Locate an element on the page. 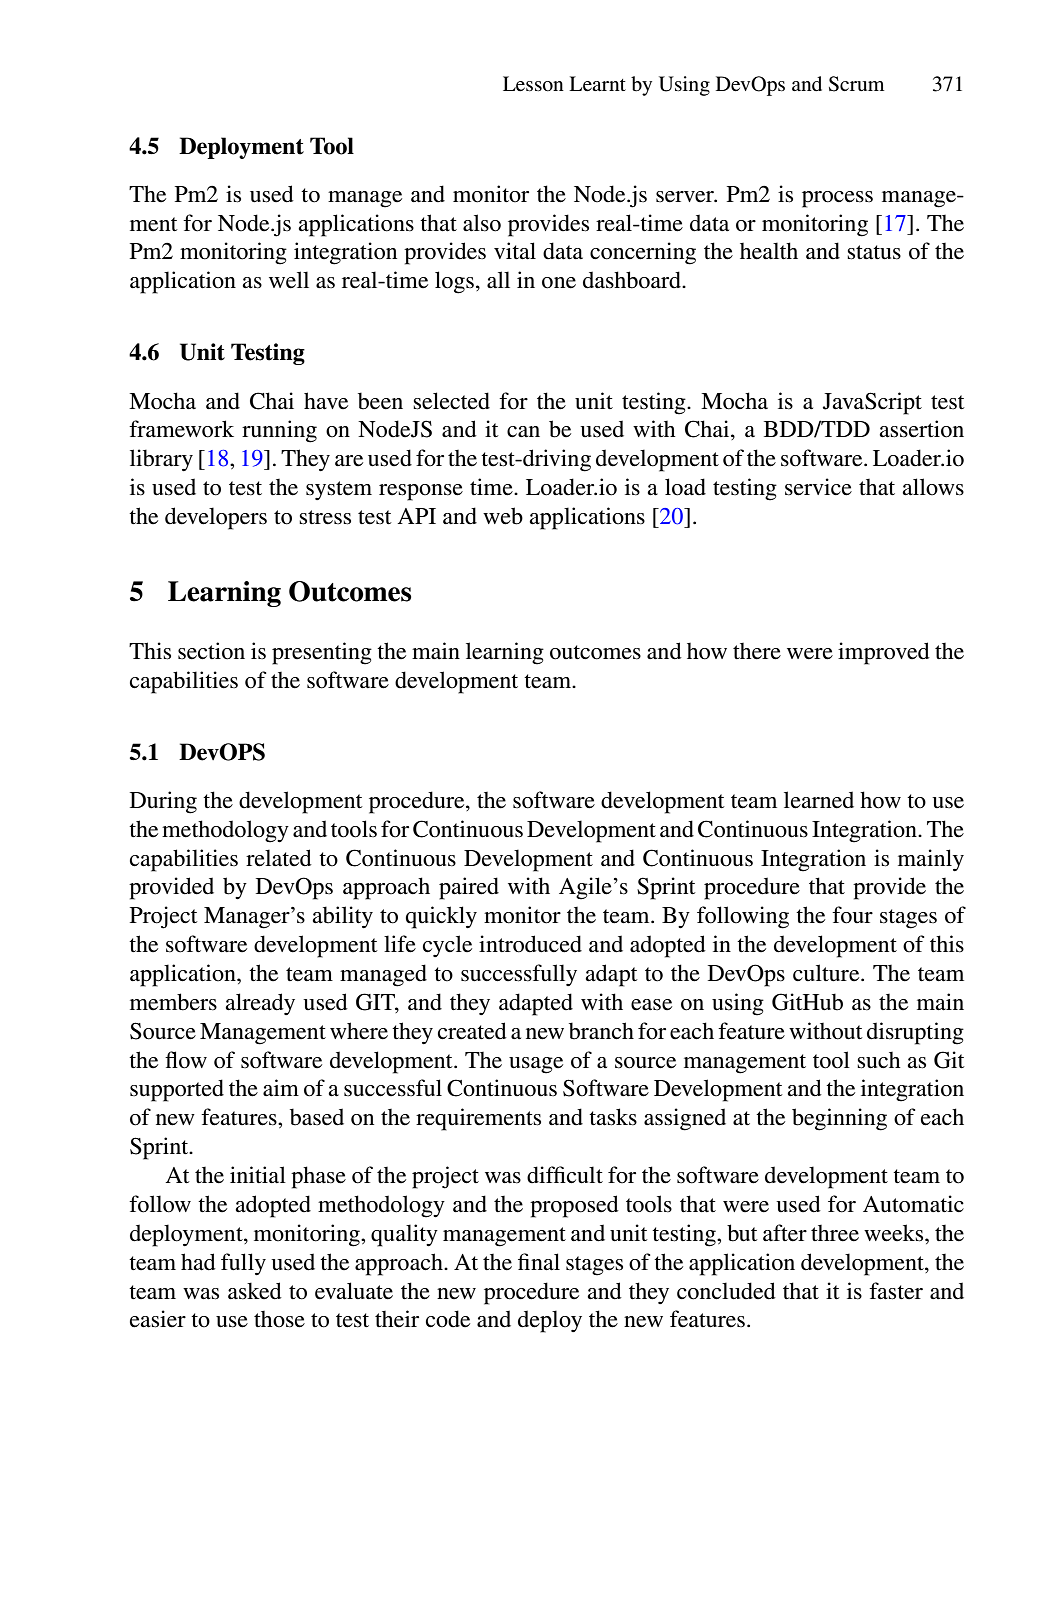 This image has width=1061, height=1608. well is located at coordinates (289, 280).
